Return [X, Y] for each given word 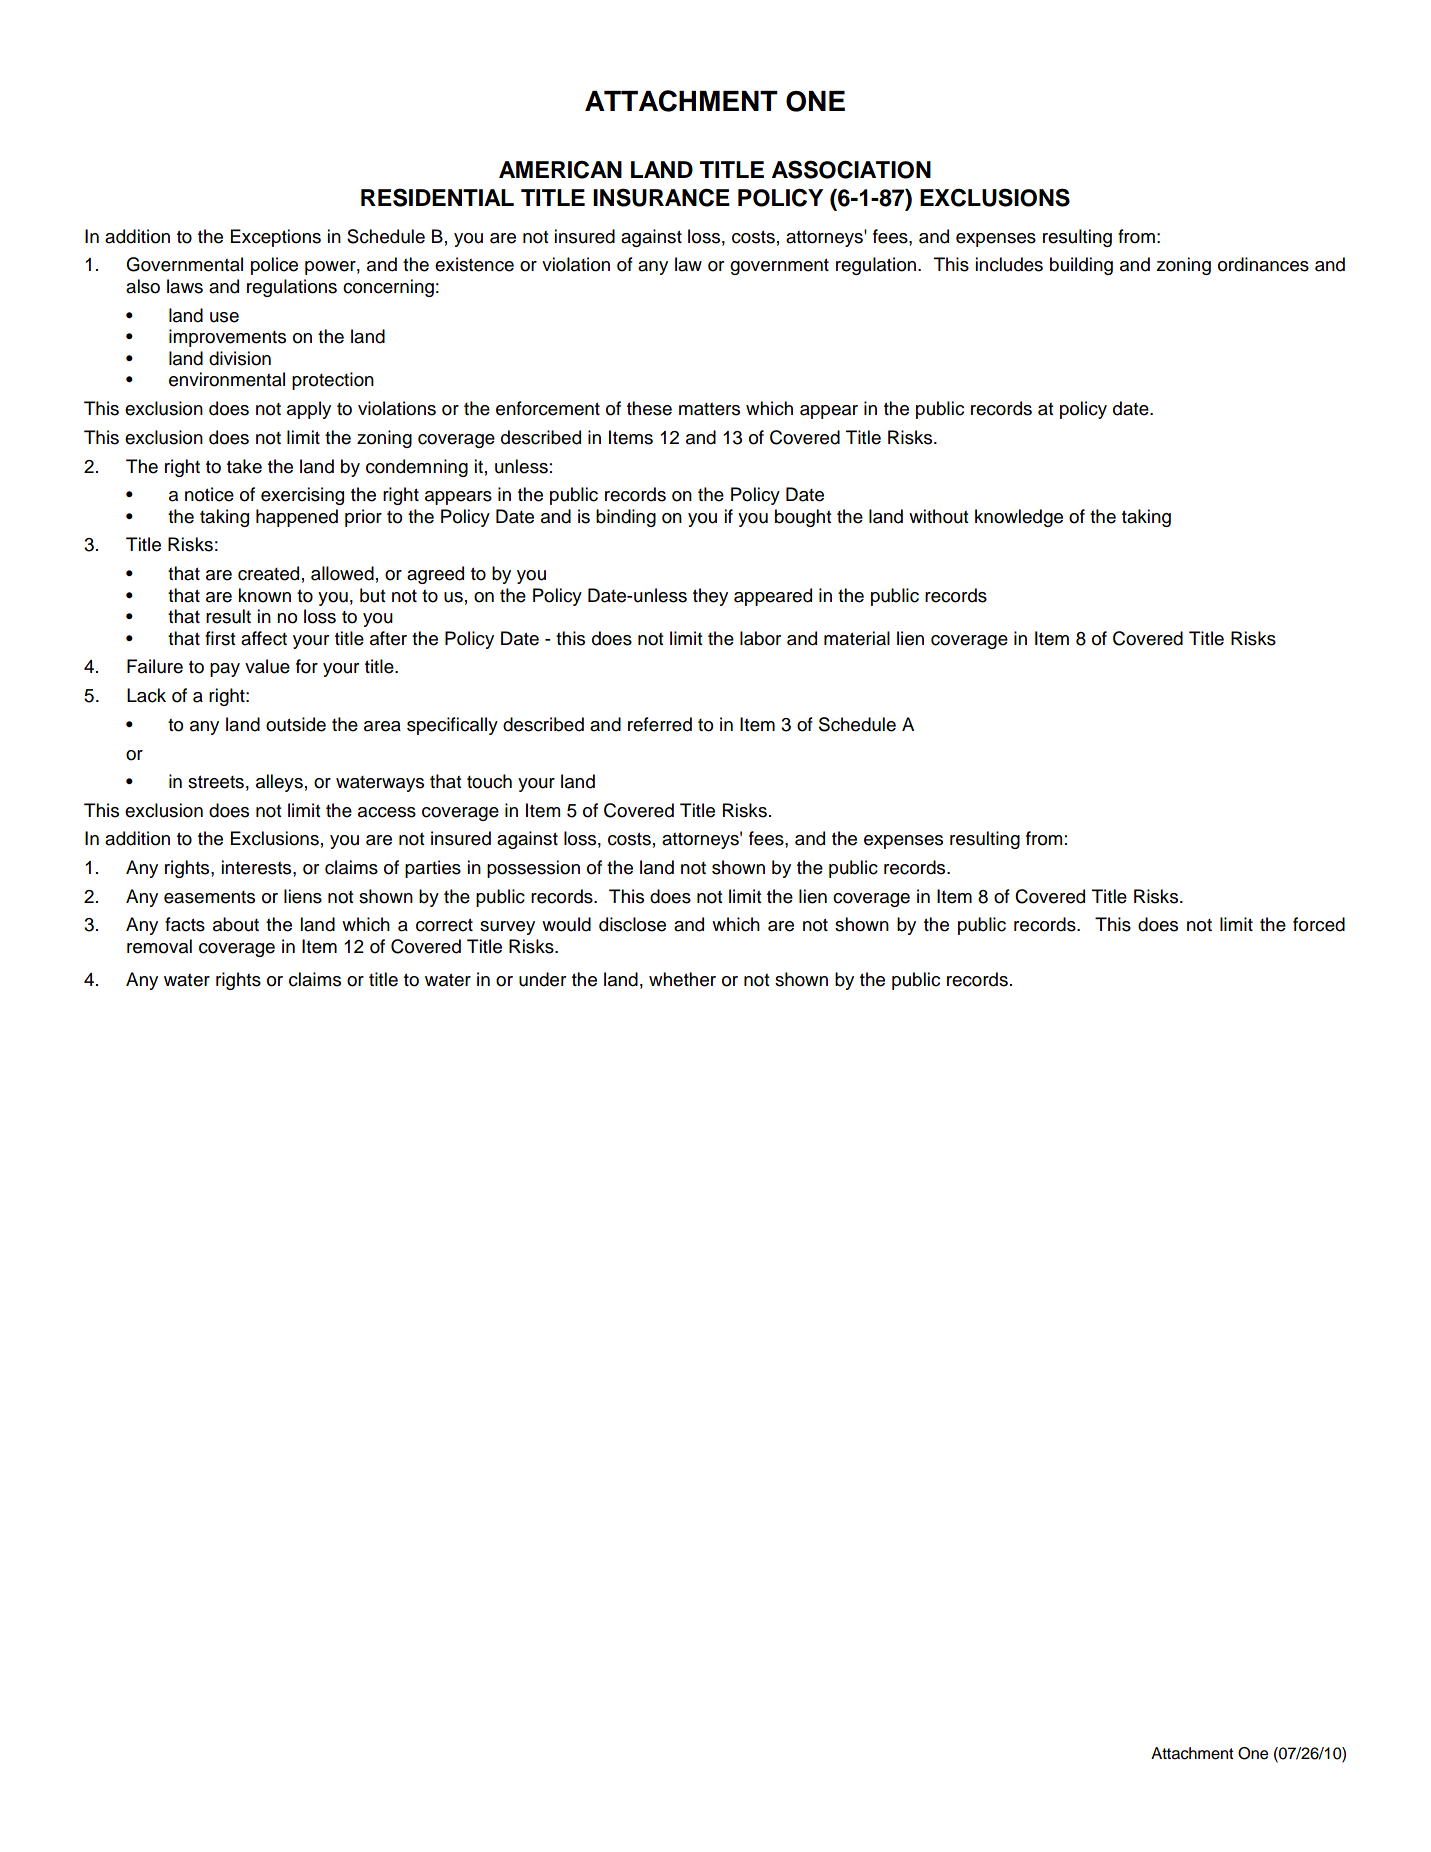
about [236, 924]
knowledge [1019, 518]
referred [660, 724]
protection [333, 381]
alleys [279, 783]
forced [1319, 924]
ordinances [1263, 264]
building [1081, 266]
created [268, 573]
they [710, 597]
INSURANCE [661, 197]
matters [709, 409]
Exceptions [276, 238]
